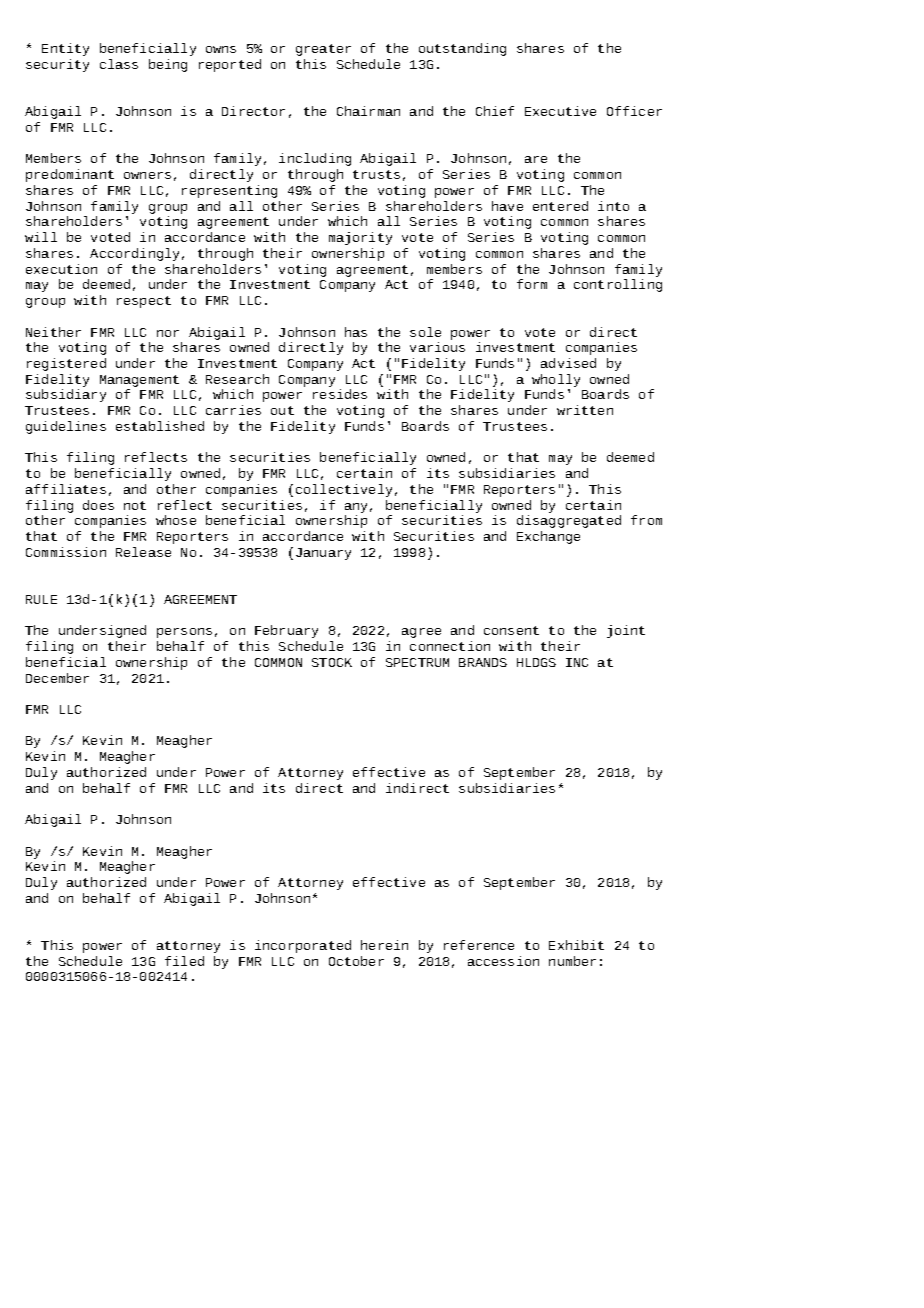  Describe the element at coordinates (560, 111) in the screenshot. I see `Executive` at that location.
